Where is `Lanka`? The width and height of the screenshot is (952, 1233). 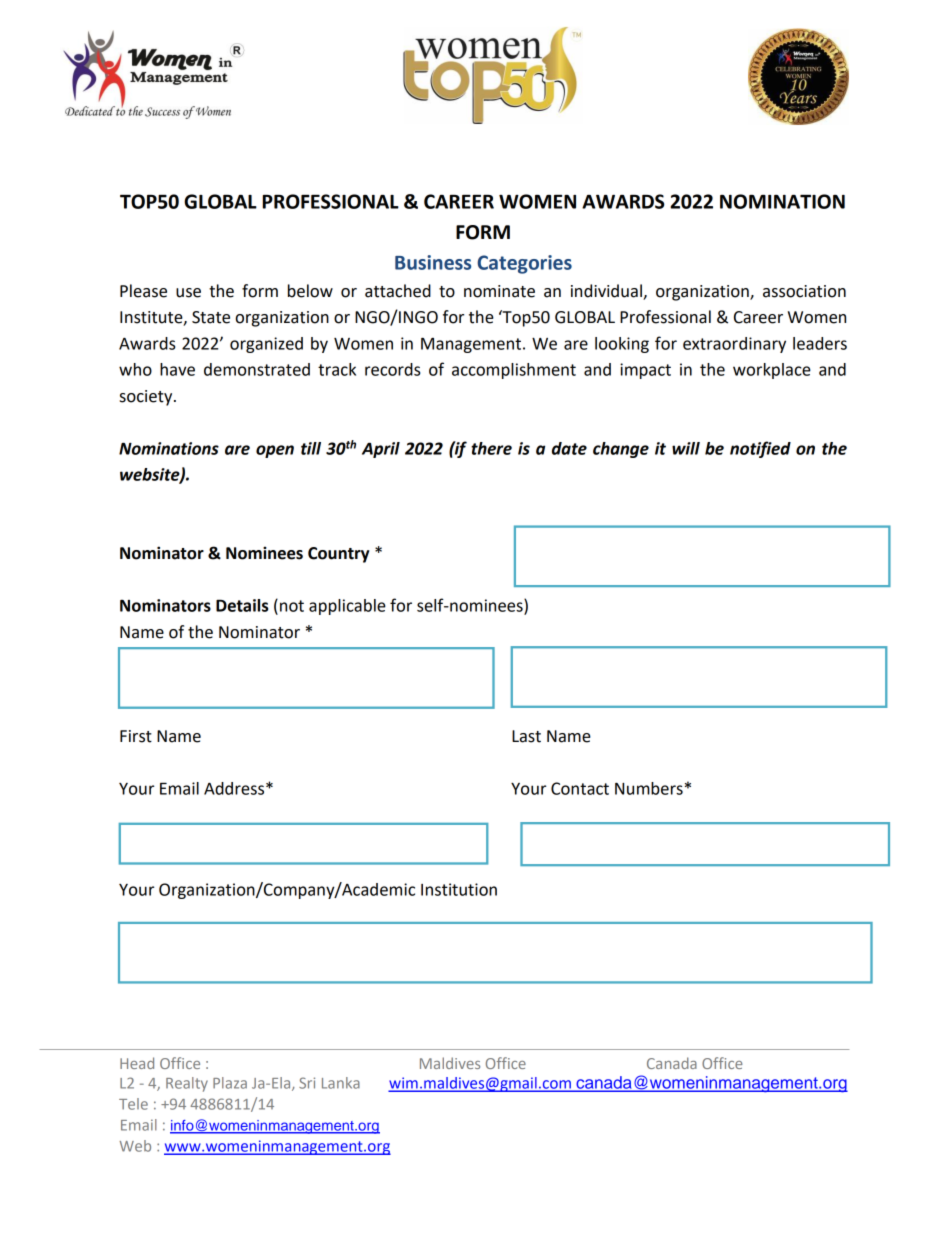
Lanka is located at coordinates (341, 1083).
